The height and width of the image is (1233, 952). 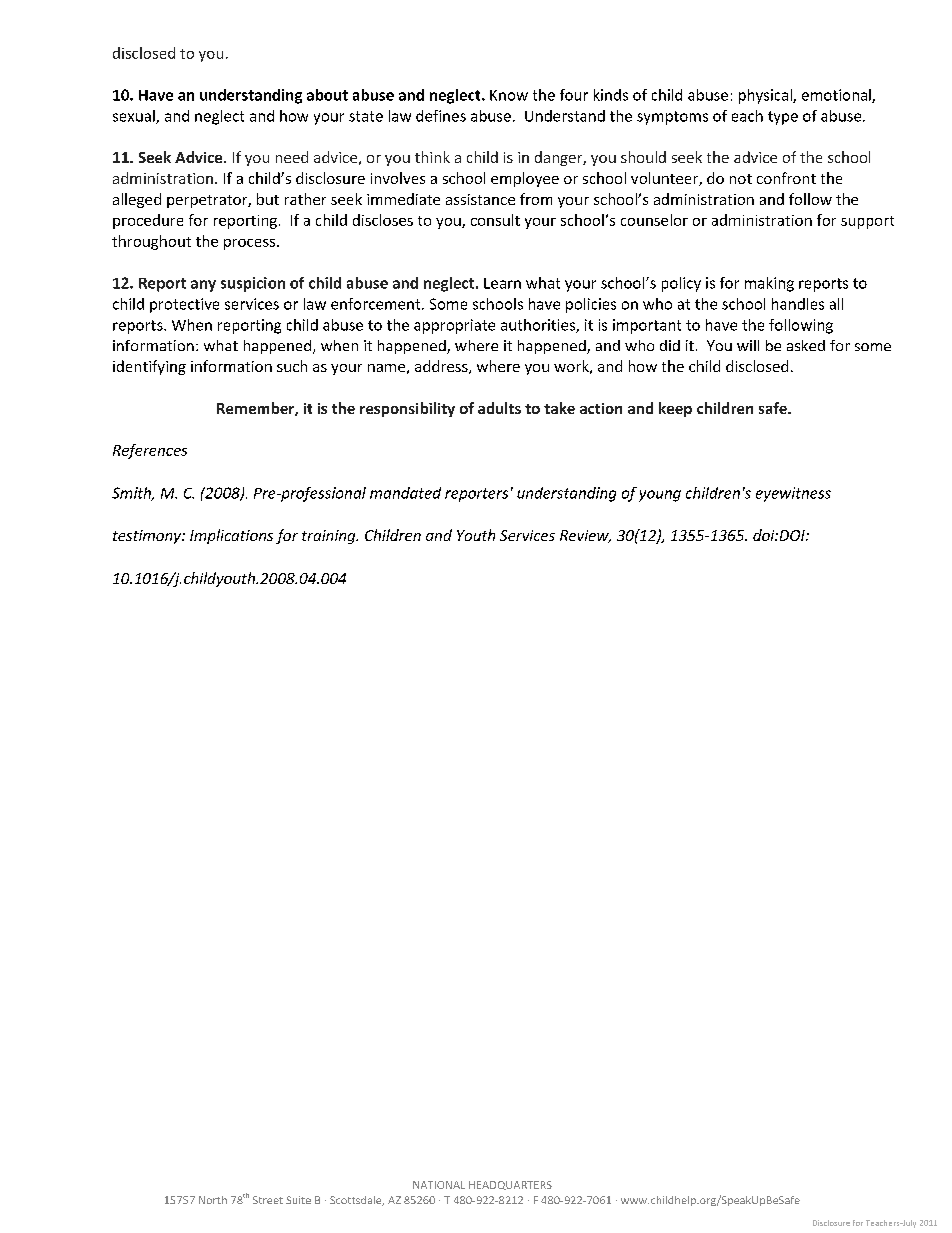 I want to click on mandated, so click(x=405, y=493).
